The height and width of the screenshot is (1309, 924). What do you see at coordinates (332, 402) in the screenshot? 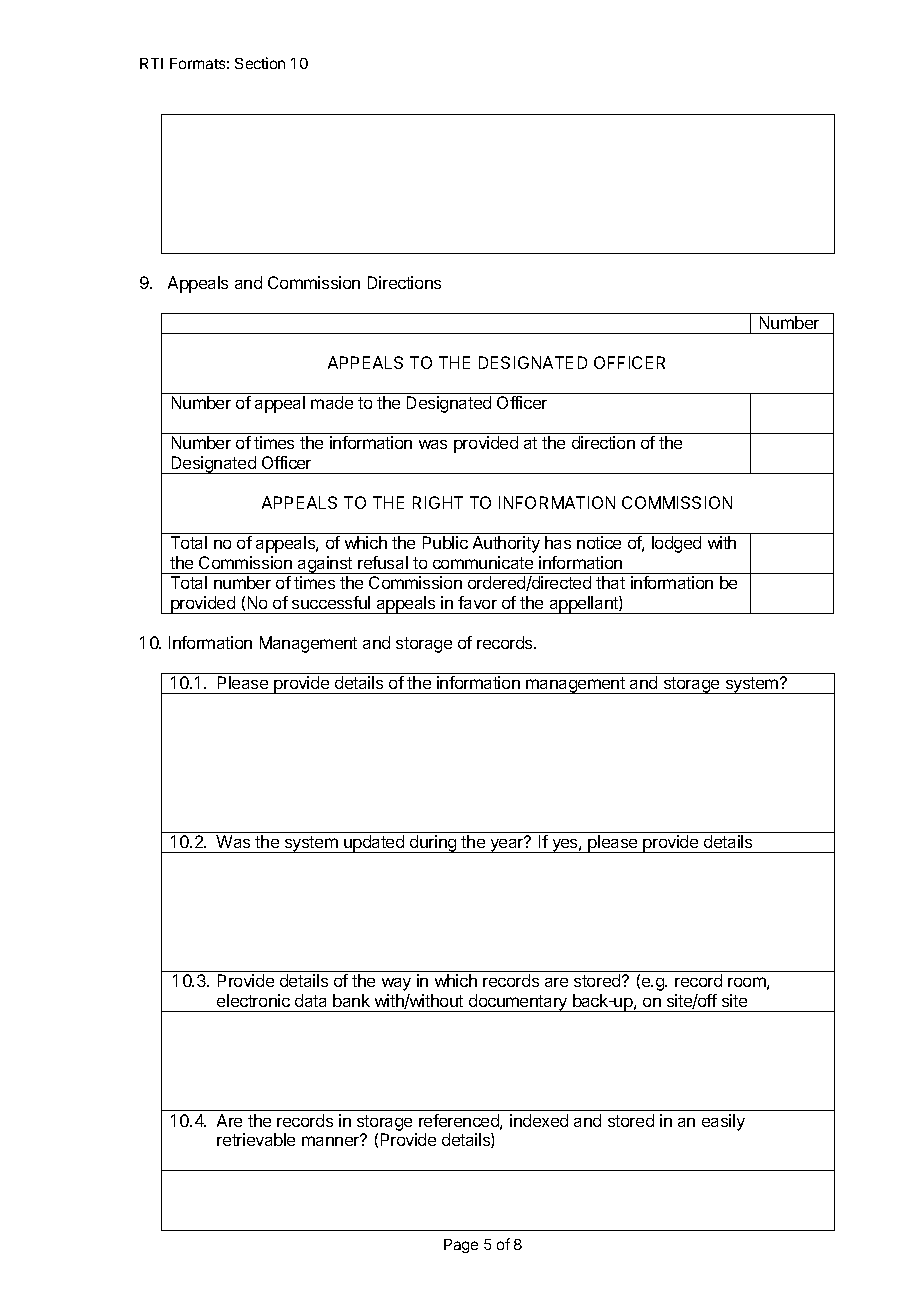
I see `made` at bounding box center [332, 402].
